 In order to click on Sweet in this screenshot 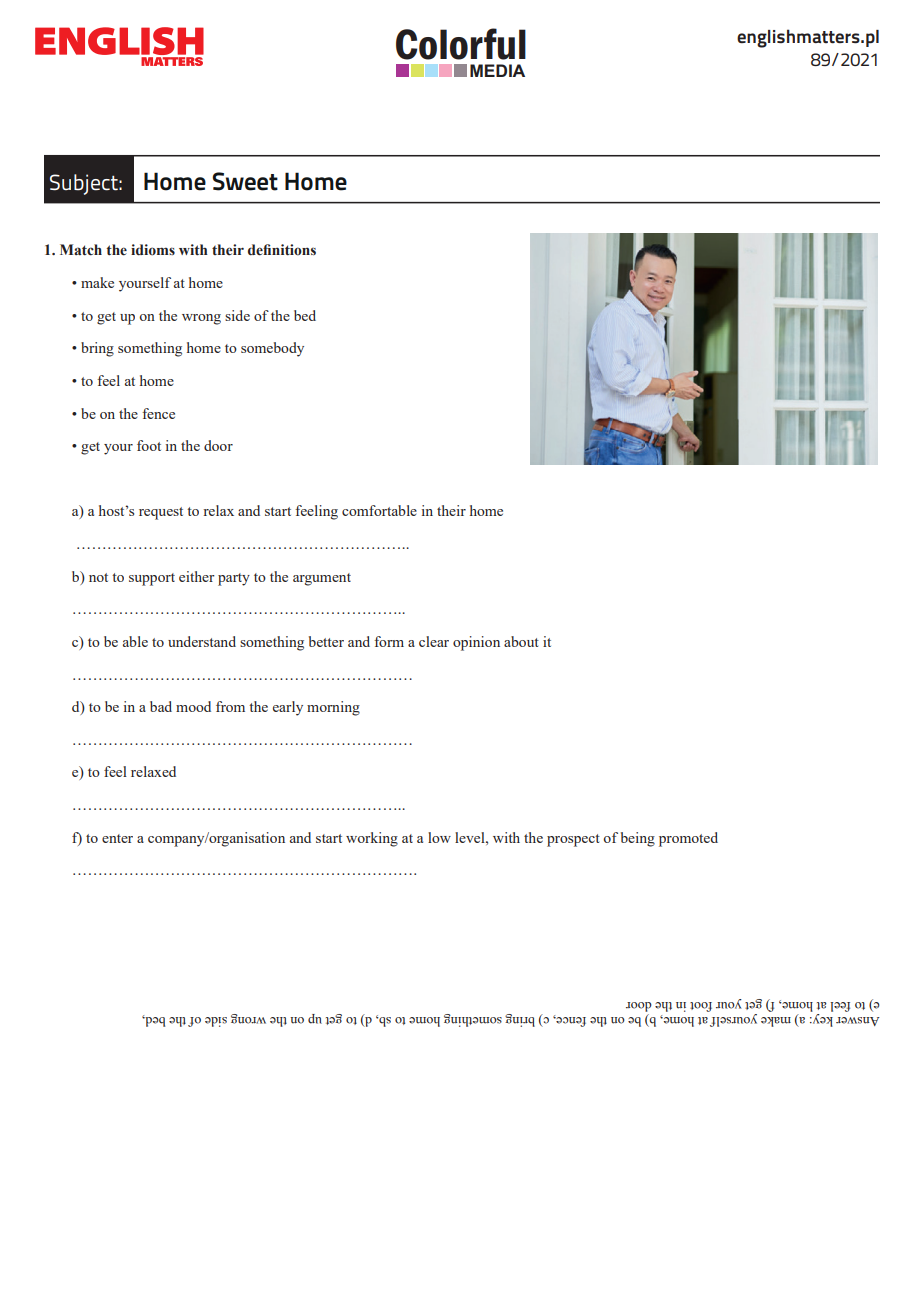, I will do `click(245, 181)`.
